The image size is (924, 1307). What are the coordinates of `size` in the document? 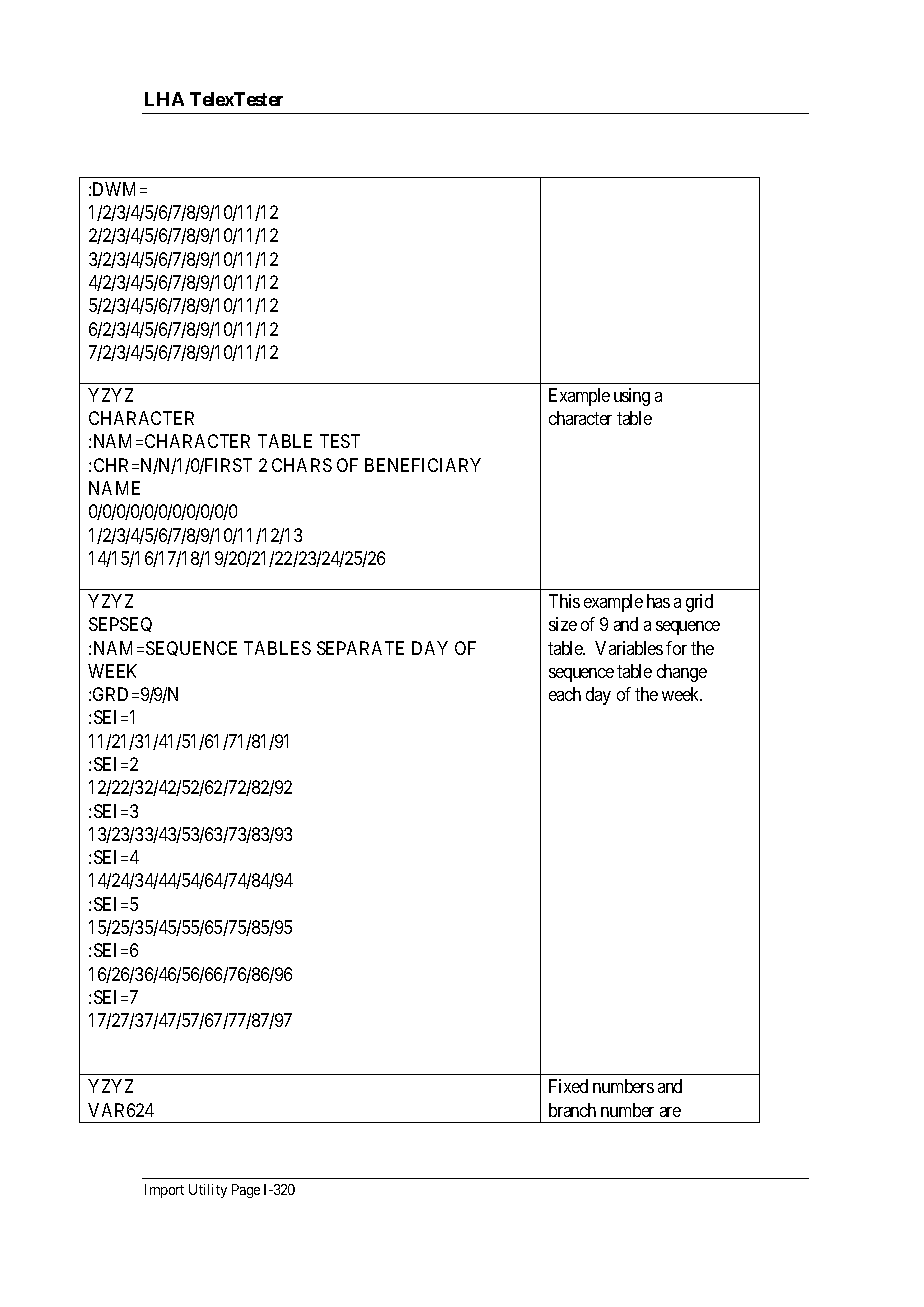 It's located at (563, 624).
